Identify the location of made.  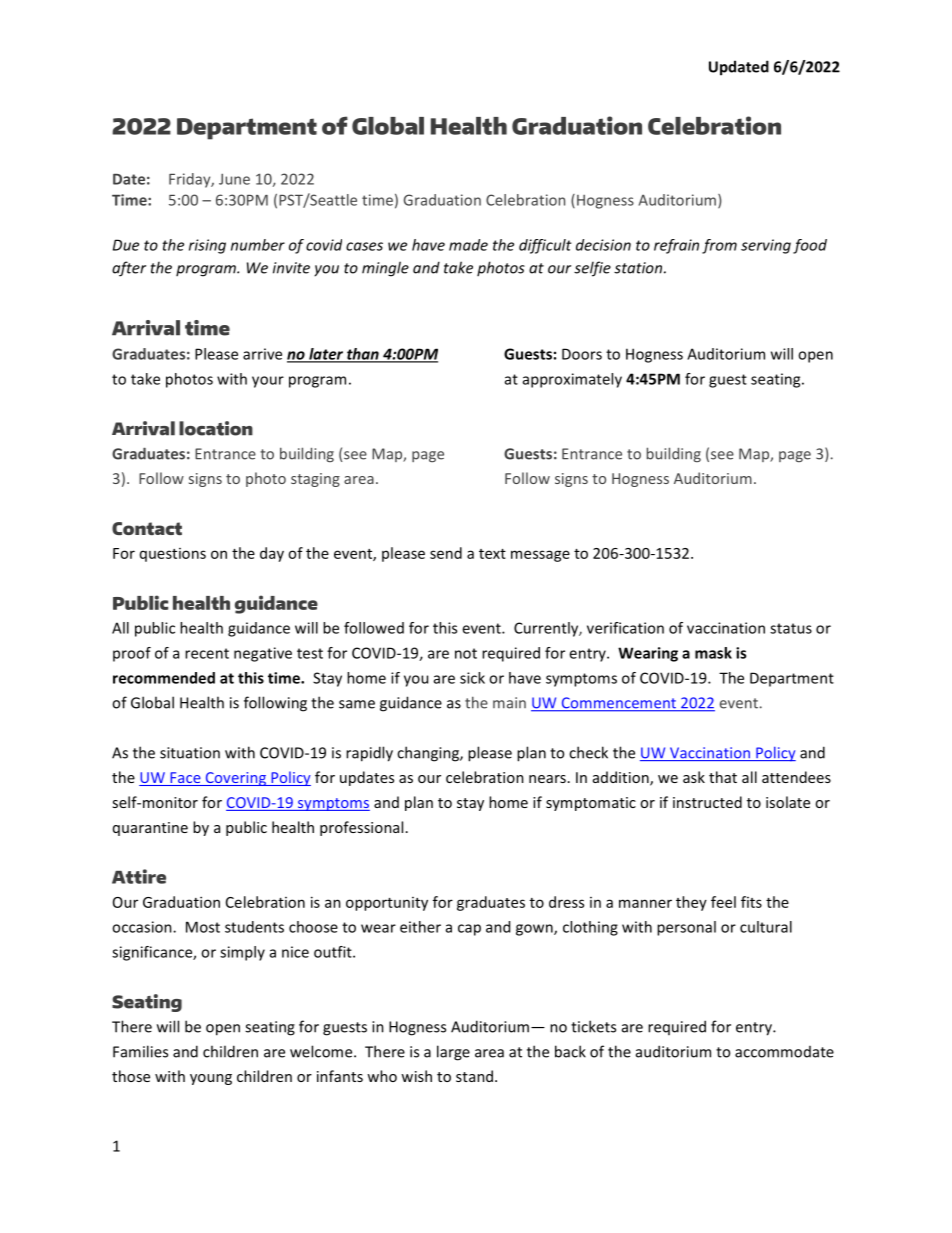
(468, 245).
